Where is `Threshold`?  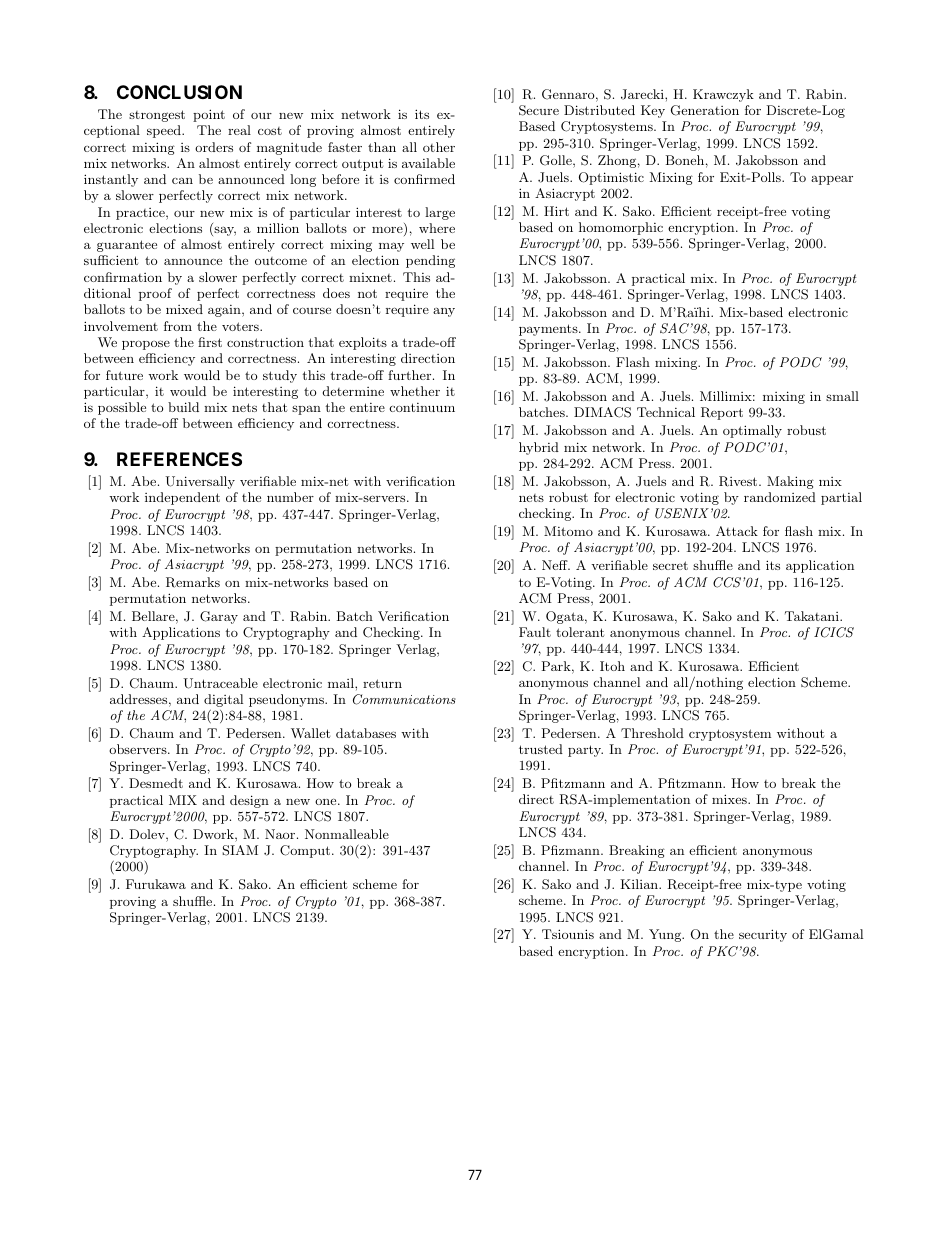 Threshold is located at coordinates (652, 733).
